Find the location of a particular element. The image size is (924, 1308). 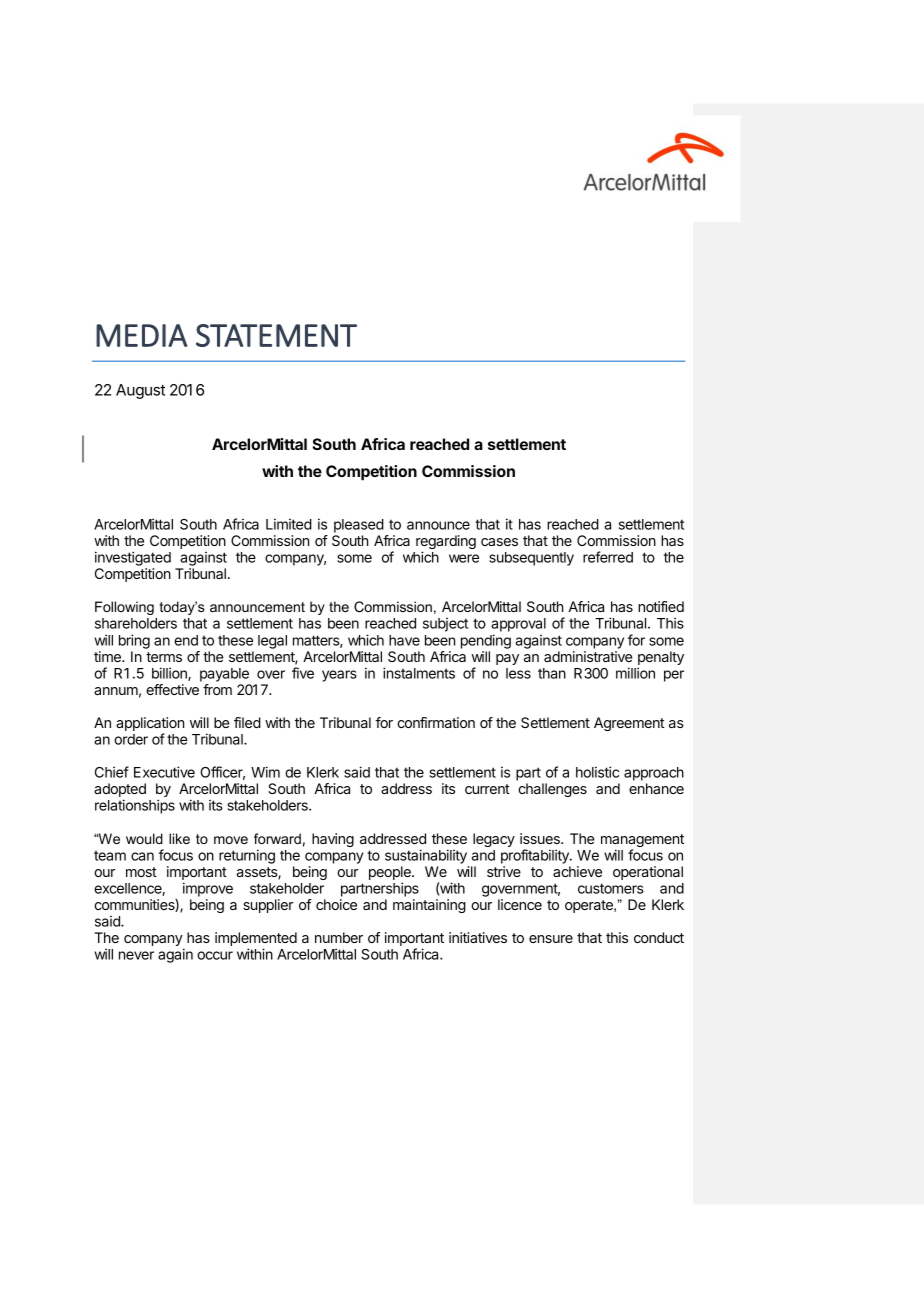

MEDIA is located at coordinates (141, 335).
